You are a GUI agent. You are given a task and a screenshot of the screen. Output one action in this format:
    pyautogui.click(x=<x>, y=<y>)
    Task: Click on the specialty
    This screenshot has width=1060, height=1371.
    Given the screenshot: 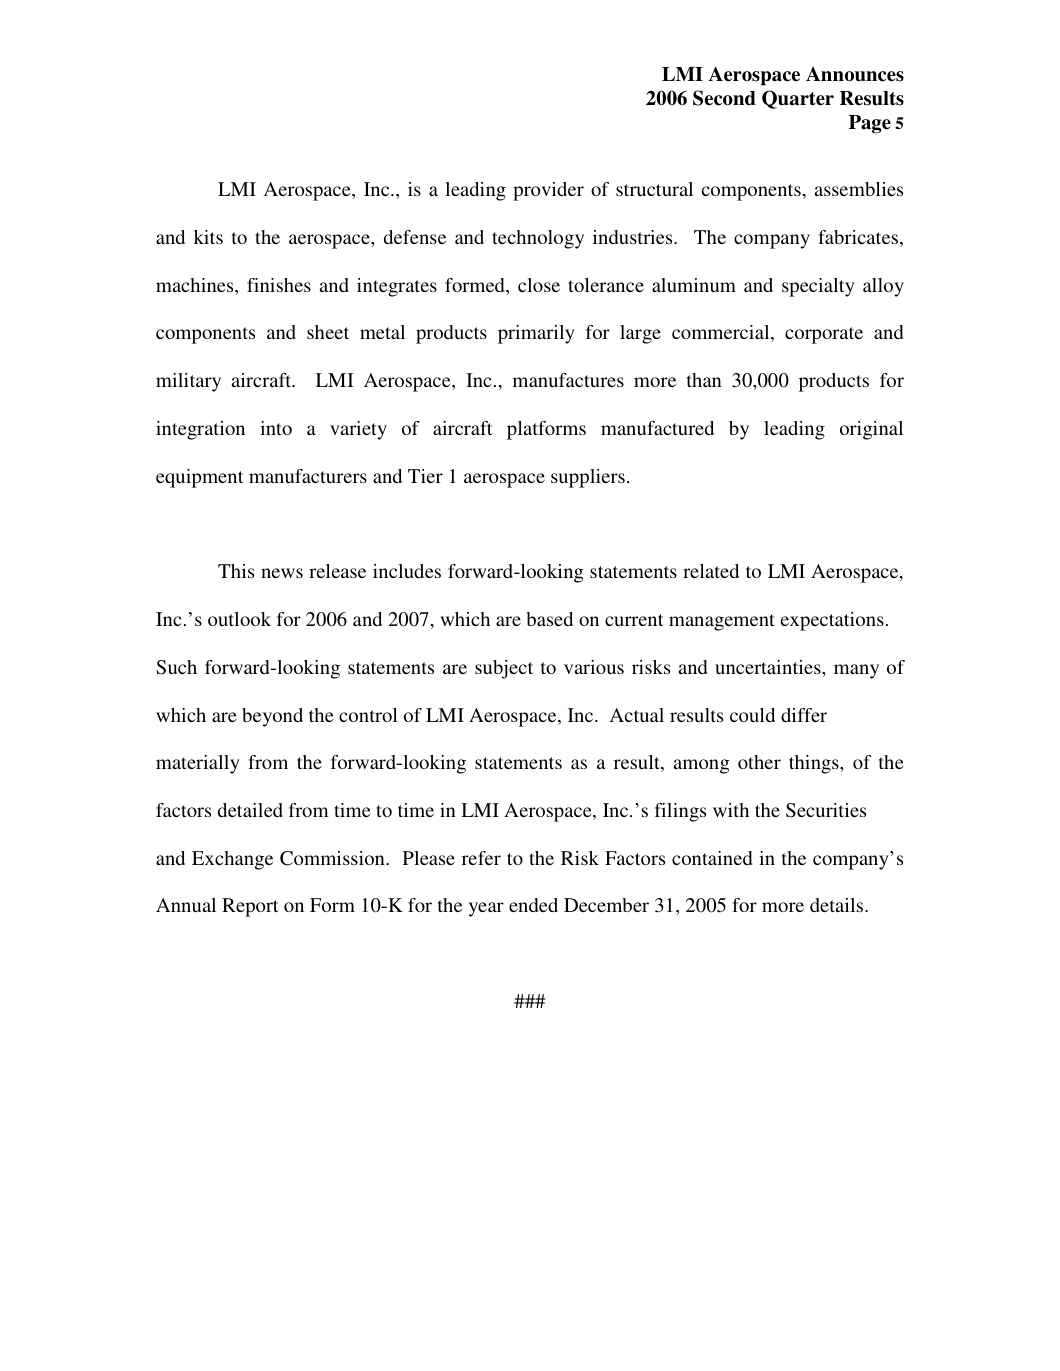 What is the action you would take?
    pyautogui.click(x=818, y=287)
